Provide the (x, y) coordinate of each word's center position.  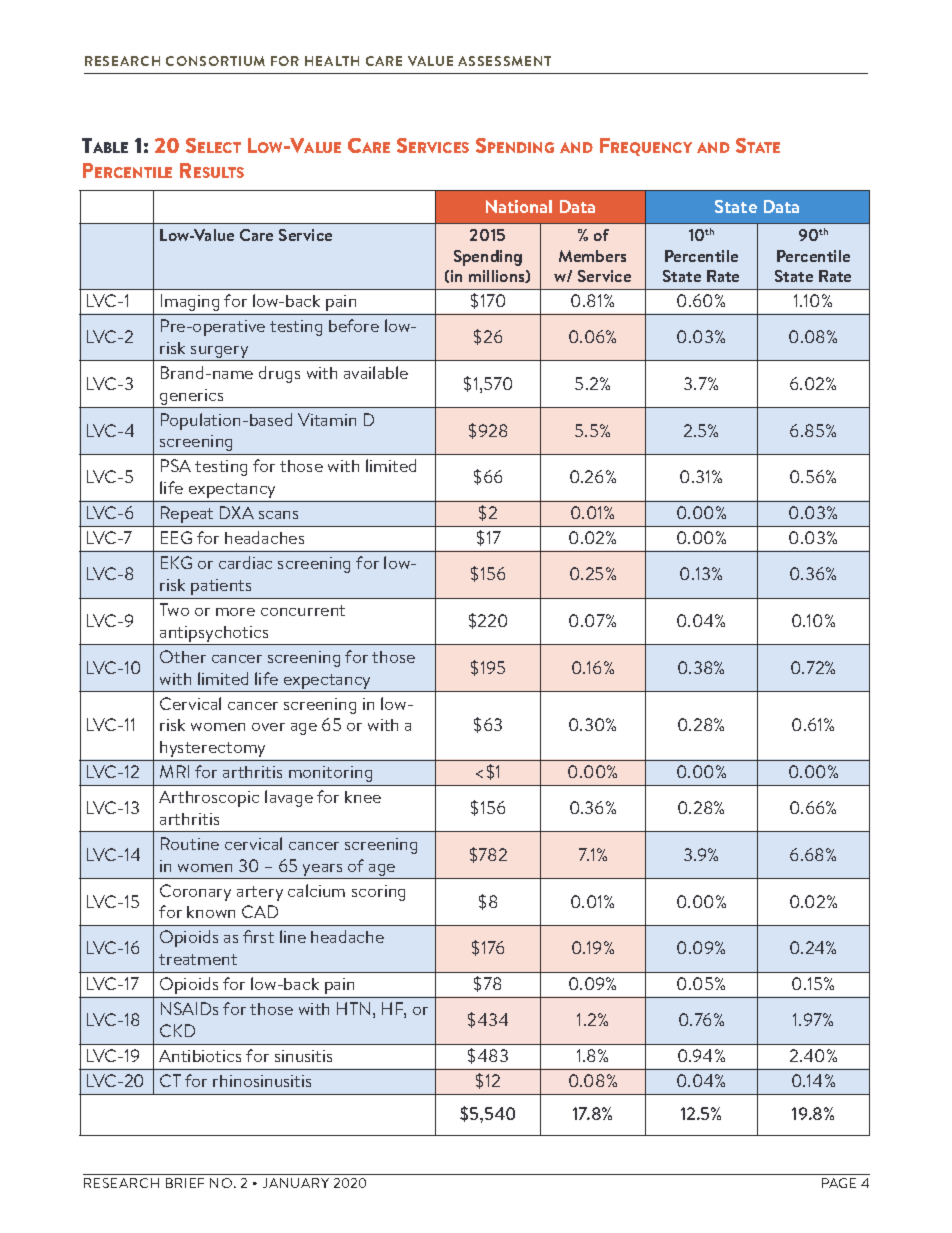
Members (592, 256)
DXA (237, 512)
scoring (378, 893)
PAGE (839, 1183)
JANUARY (296, 1183)
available (376, 372)
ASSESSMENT (504, 61)
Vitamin (327, 419)
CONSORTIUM (215, 61)
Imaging (190, 302)
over (268, 727)
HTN (353, 1008)
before (354, 325)
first (258, 936)
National (519, 206)
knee (363, 797)
